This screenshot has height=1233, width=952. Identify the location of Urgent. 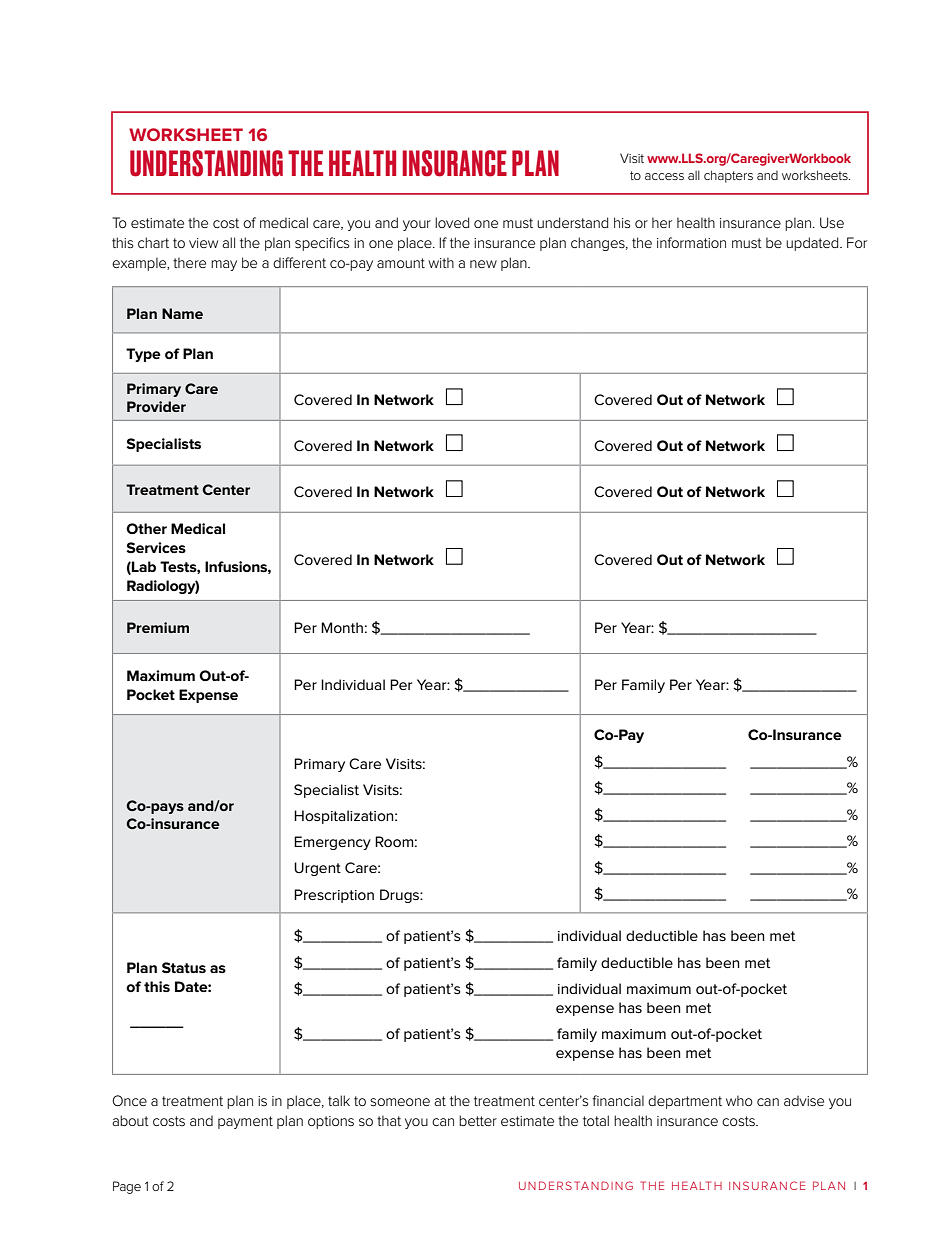
(317, 869).
